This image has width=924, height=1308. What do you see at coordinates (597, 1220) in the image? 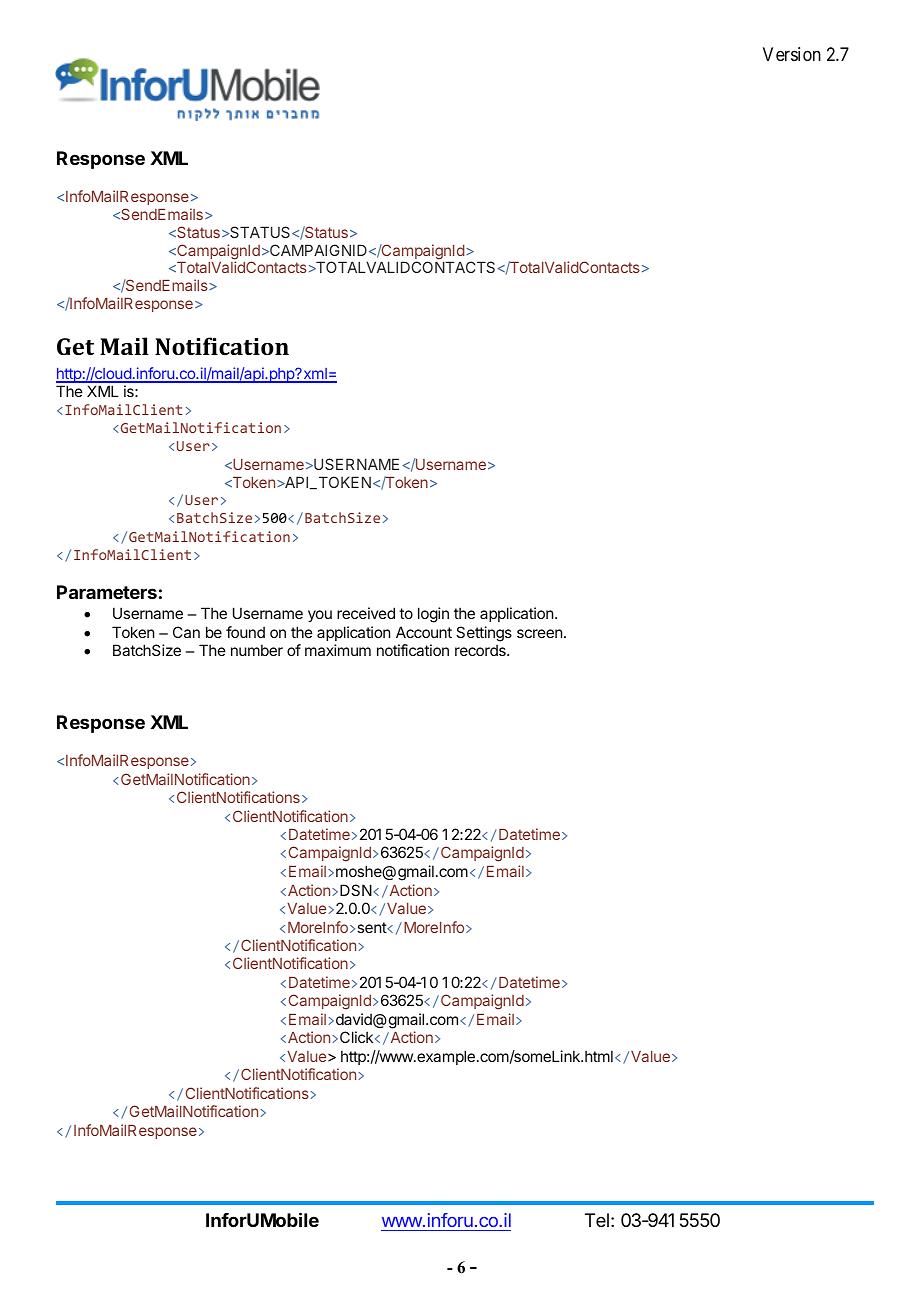
I see `Tel` at bounding box center [597, 1220].
